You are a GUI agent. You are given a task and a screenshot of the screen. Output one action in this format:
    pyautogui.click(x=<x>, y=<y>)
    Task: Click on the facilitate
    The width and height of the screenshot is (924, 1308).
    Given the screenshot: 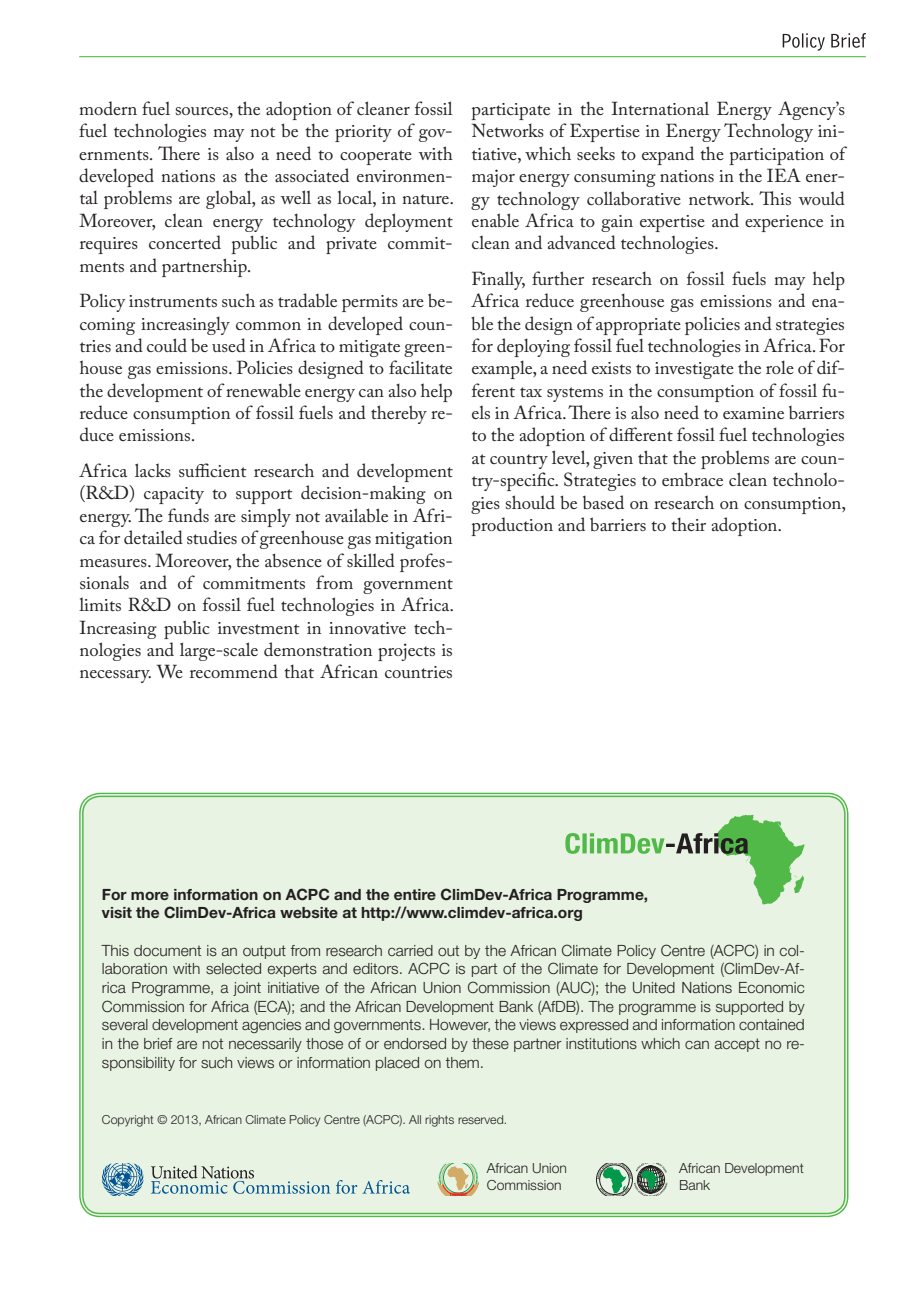 What is the action you would take?
    pyautogui.click(x=420, y=367)
